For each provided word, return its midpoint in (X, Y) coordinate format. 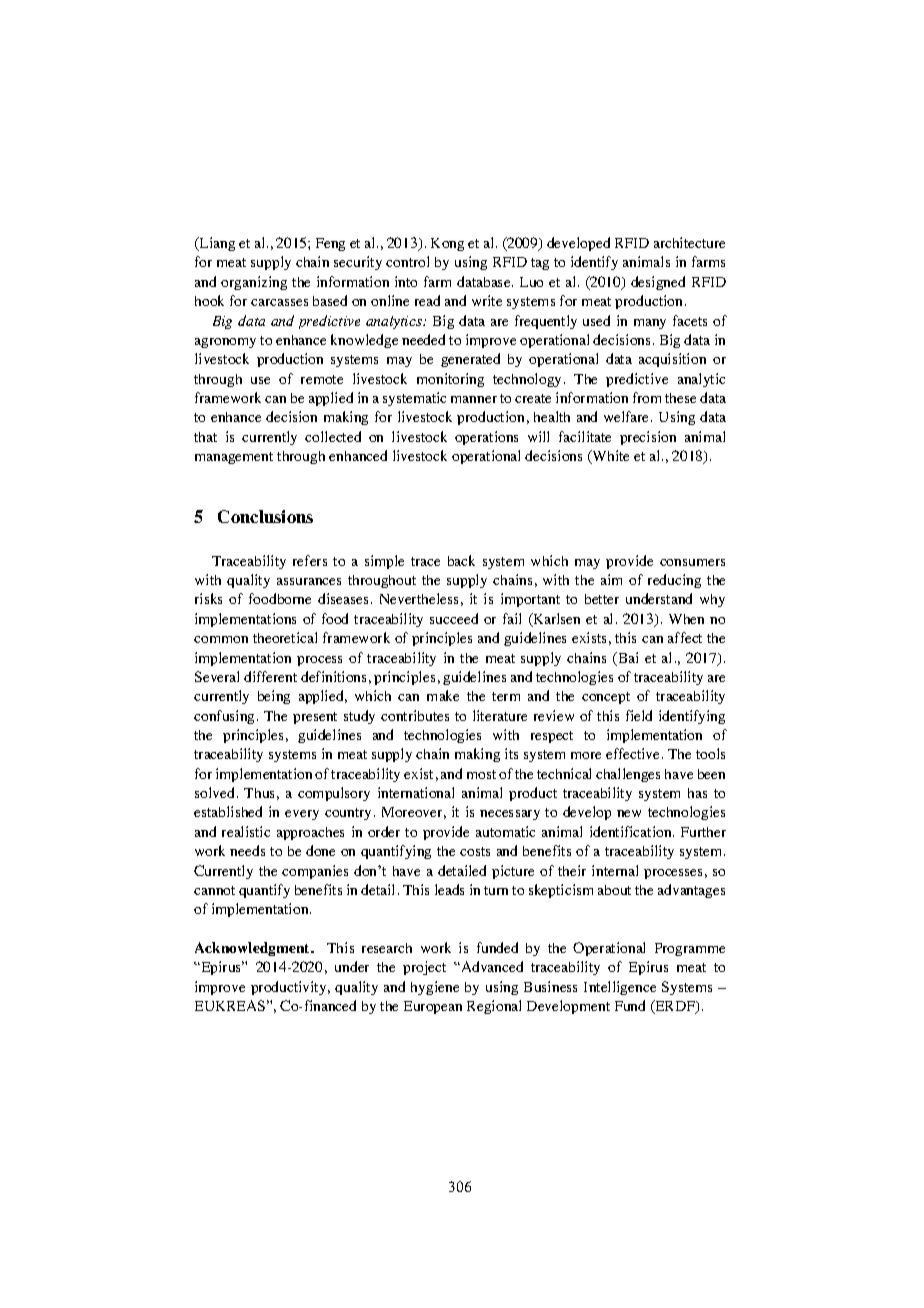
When (686, 619)
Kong (447, 244)
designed (658, 283)
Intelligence (620, 988)
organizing (254, 283)
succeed (454, 618)
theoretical (285, 637)
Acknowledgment (253, 949)
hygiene (435, 988)
